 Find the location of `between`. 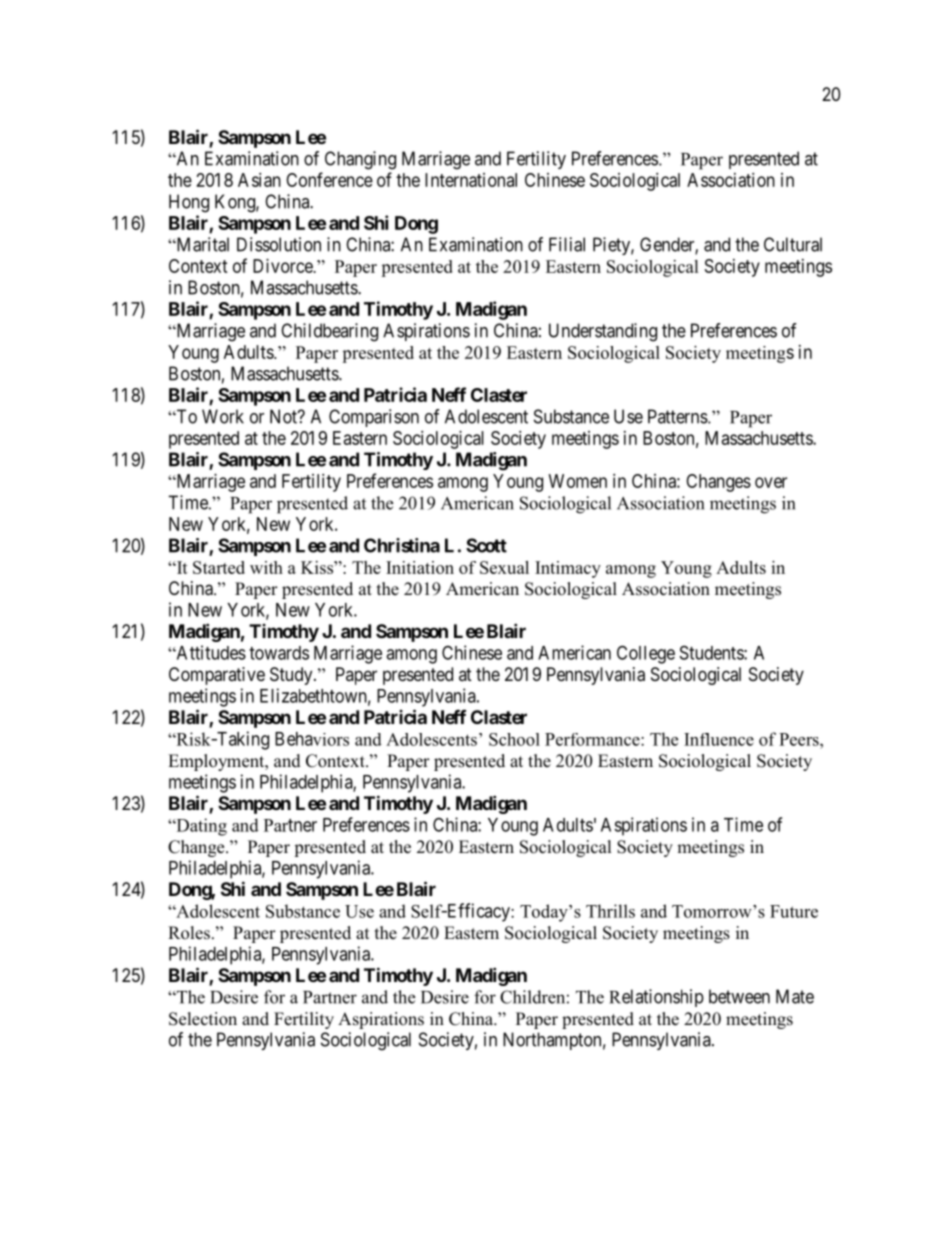

between is located at coordinates (739, 996).
